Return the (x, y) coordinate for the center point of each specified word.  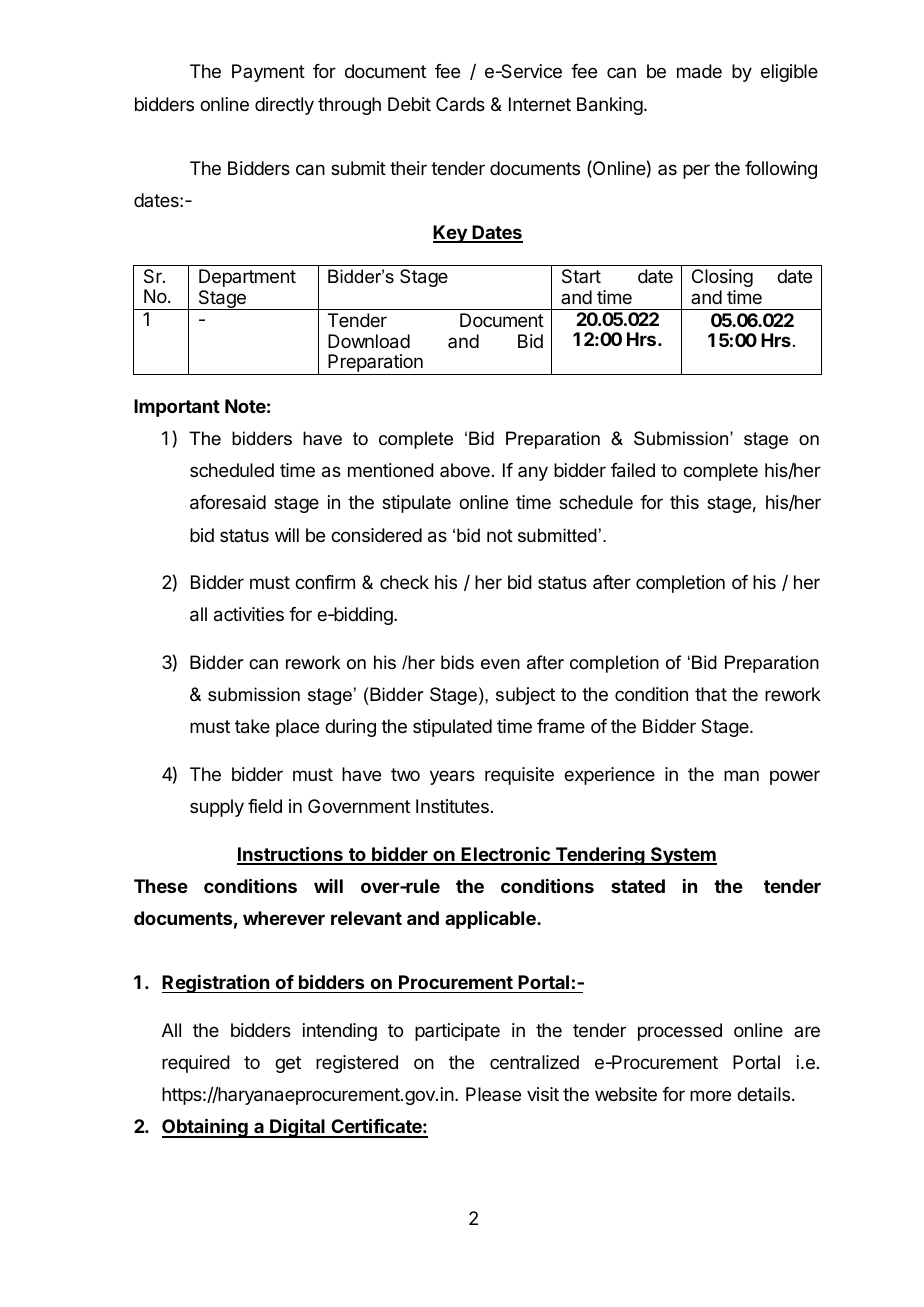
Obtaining (206, 1128)
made (699, 71)
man (741, 775)
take (252, 726)
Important (177, 408)
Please (493, 1094)
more (710, 1095)
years (452, 777)
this (684, 502)
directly (284, 106)
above (465, 470)
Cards (460, 104)
